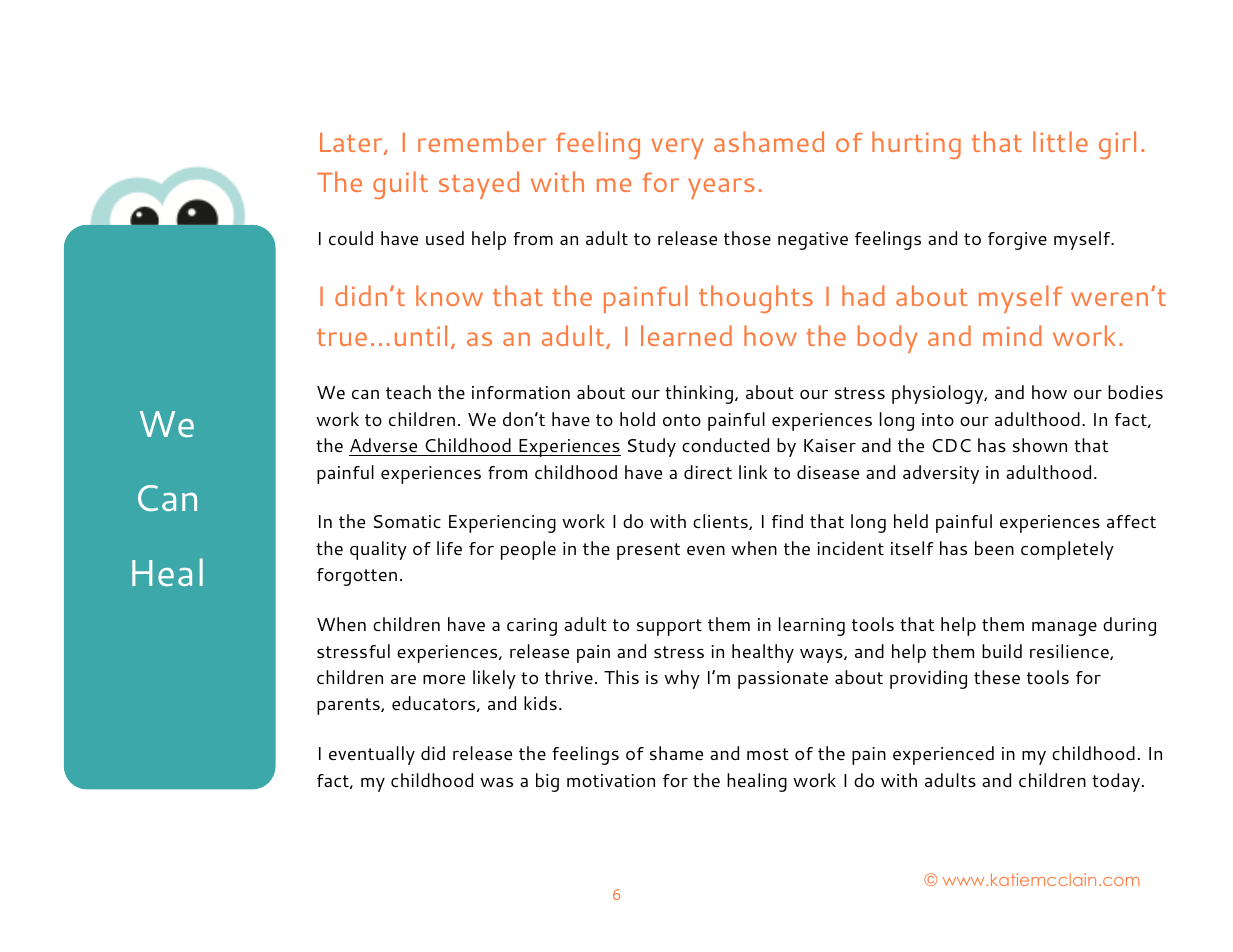 This screenshot has width=1233, height=952. Describe the element at coordinates (756, 299) in the screenshot. I see `thoughts` at that location.
